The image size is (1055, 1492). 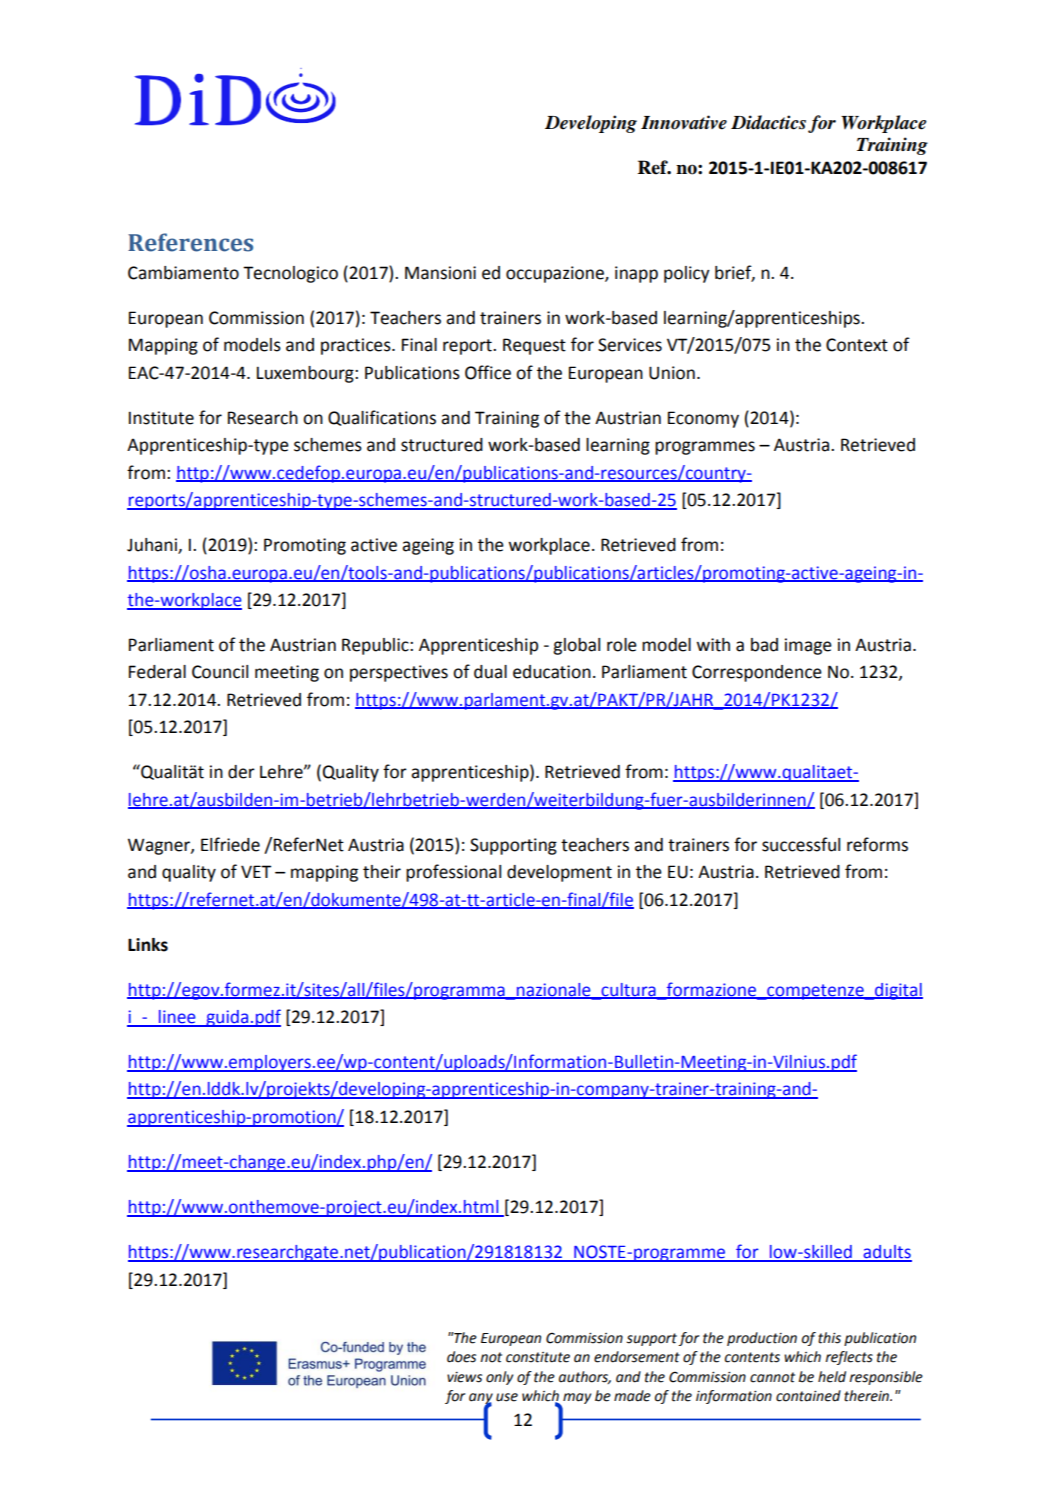 I want to click on Innovative, so click(x=684, y=122).
